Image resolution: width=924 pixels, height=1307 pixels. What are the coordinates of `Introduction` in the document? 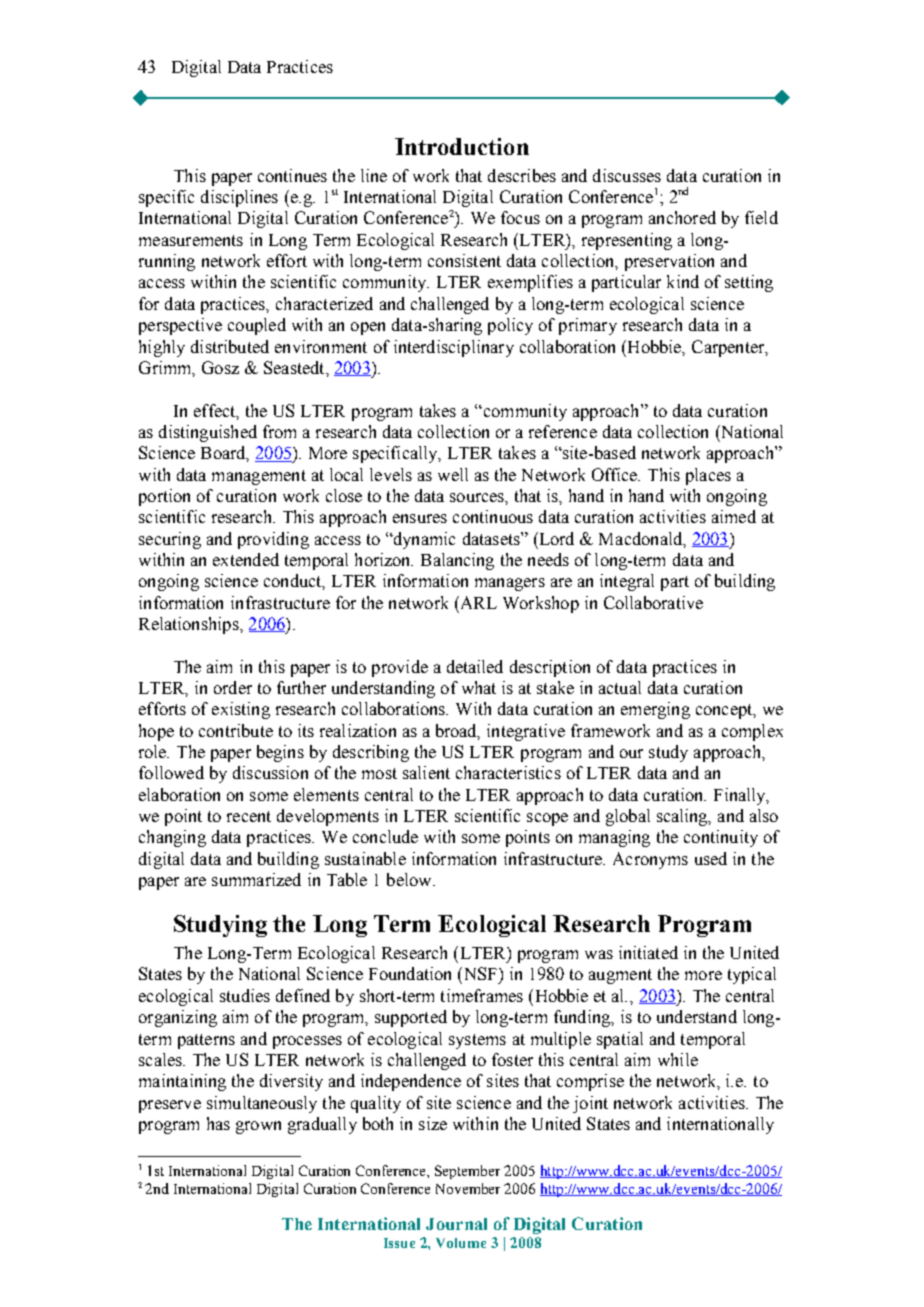 It's located at (462, 146).
